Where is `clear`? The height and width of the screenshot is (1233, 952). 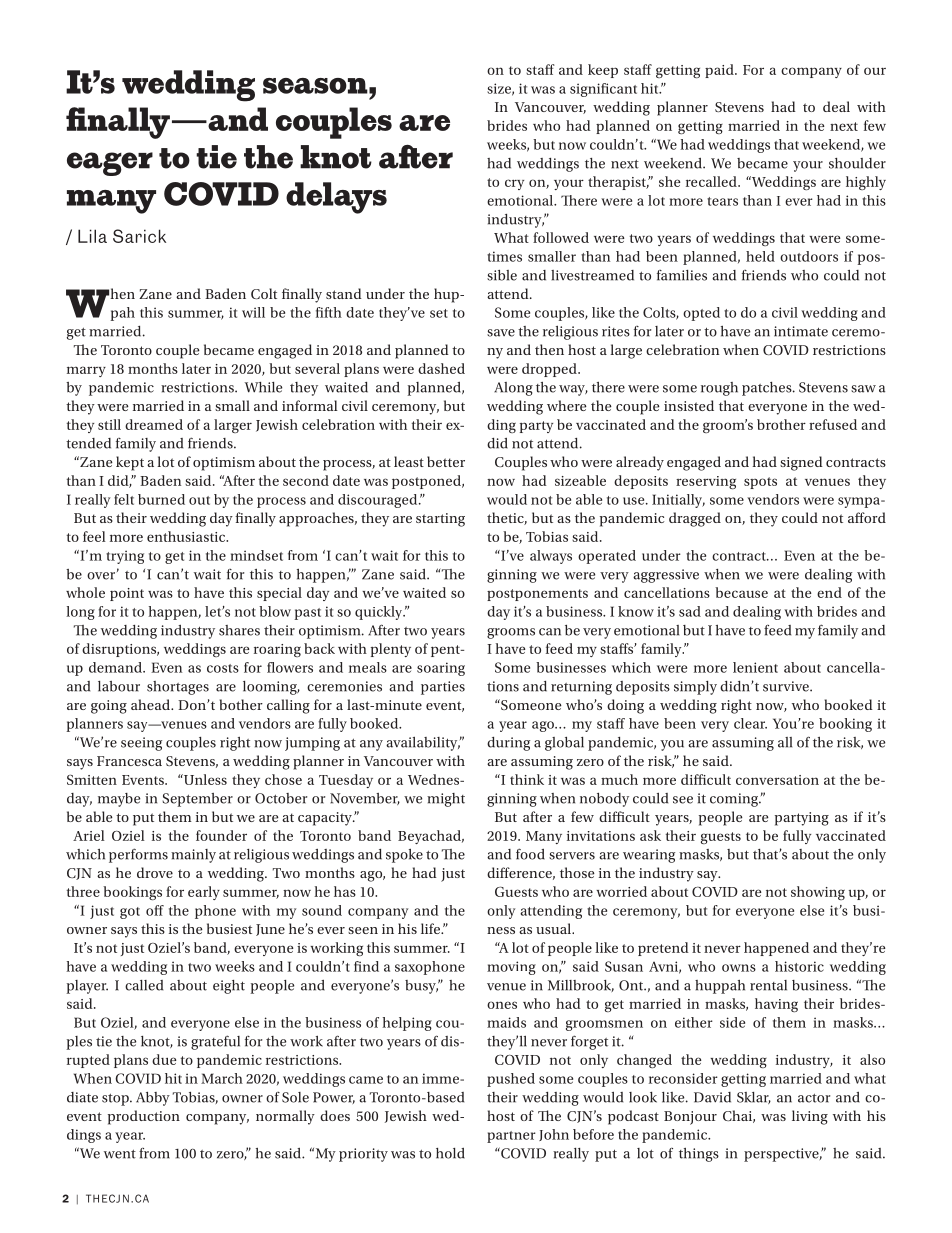
clear is located at coordinates (750, 723).
